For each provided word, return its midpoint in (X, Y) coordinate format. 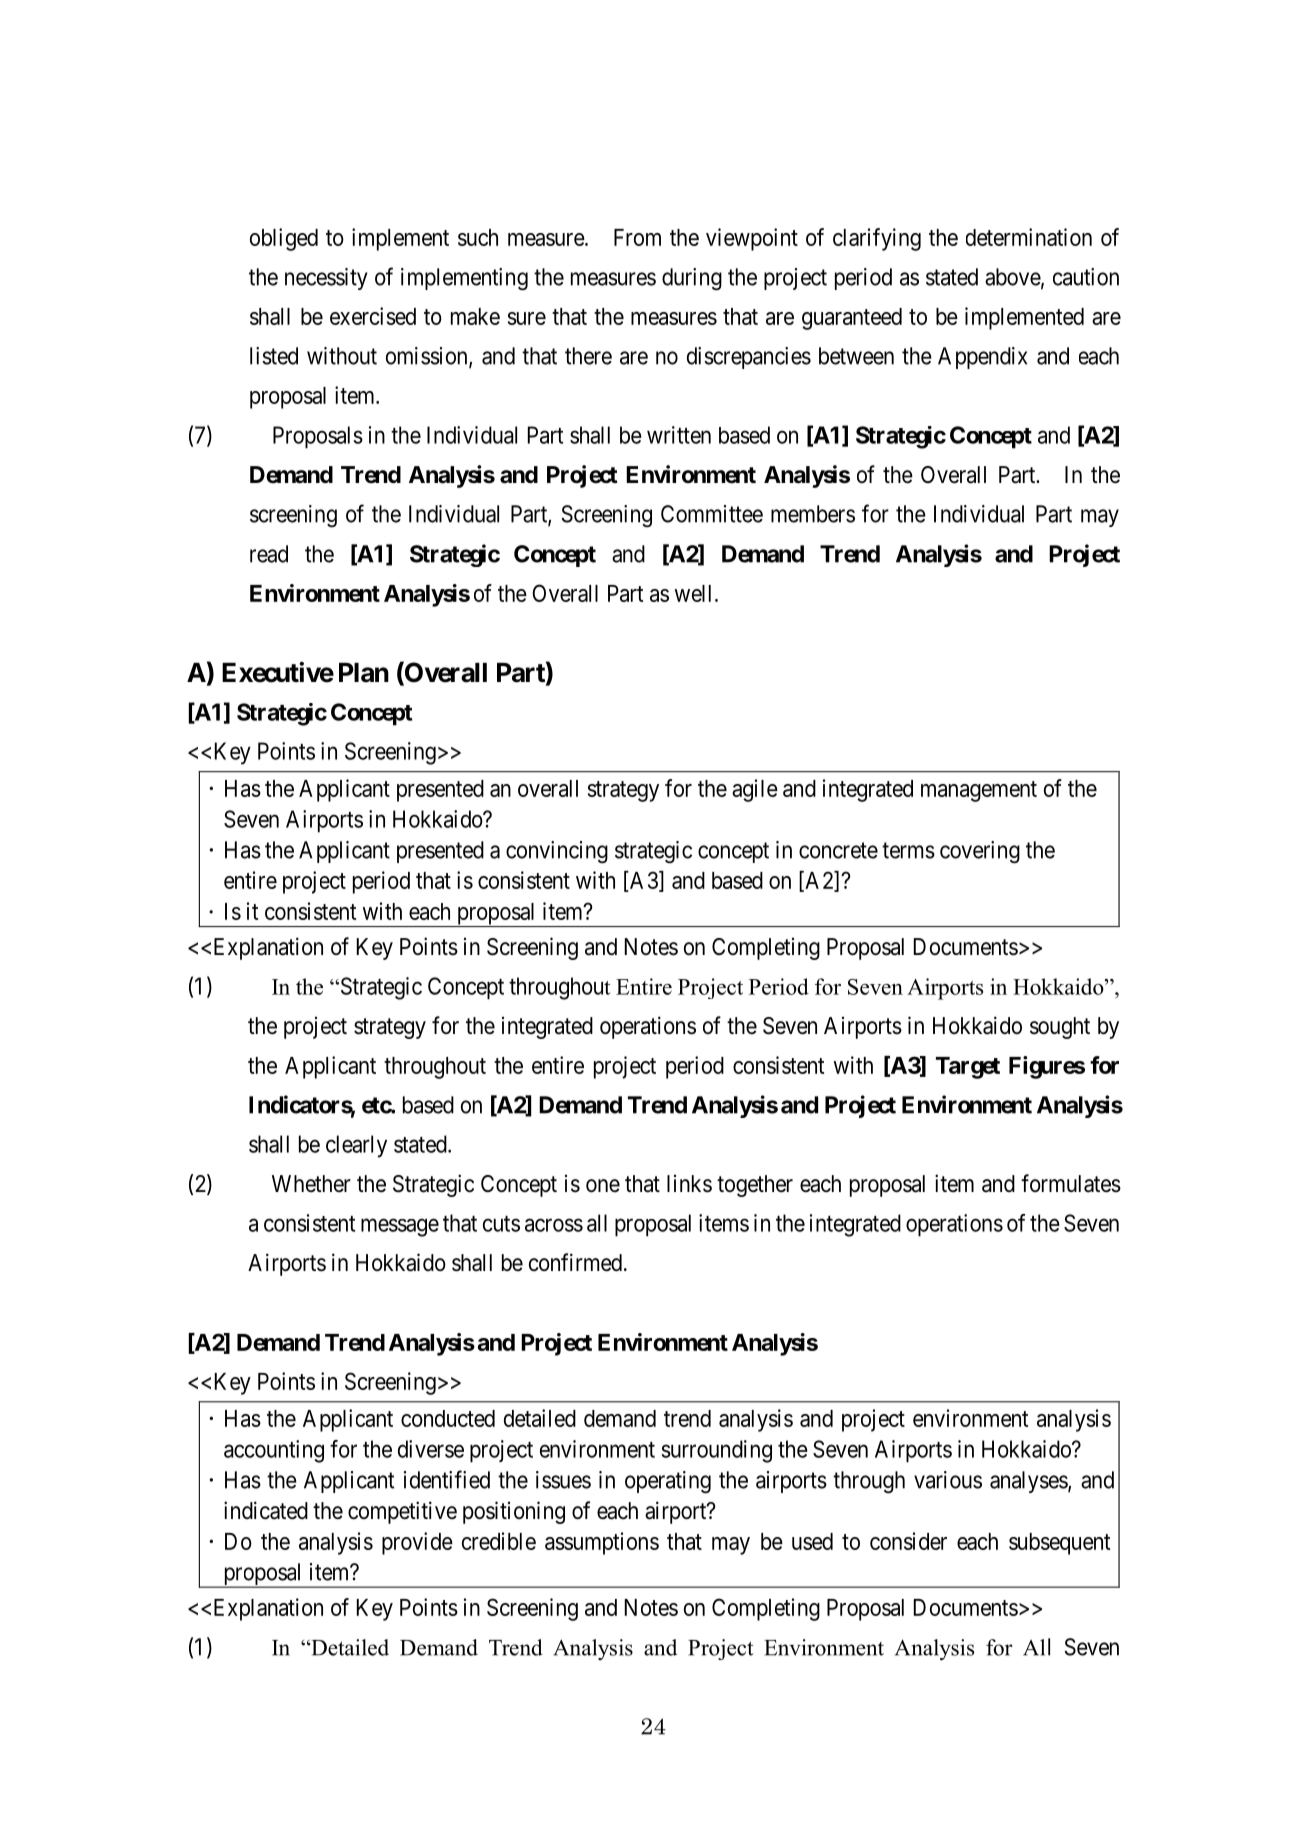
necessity (326, 279)
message (400, 1227)
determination (1029, 237)
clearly (356, 1146)
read (269, 554)
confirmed (575, 1262)
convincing (557, 852)
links (689, 1184)
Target (968, 1068)
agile (755, 790)
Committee (712, 514)
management (979, 791)
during (692, 279)
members (813, 514)
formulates (1071, 1183)
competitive (402, 1512)
